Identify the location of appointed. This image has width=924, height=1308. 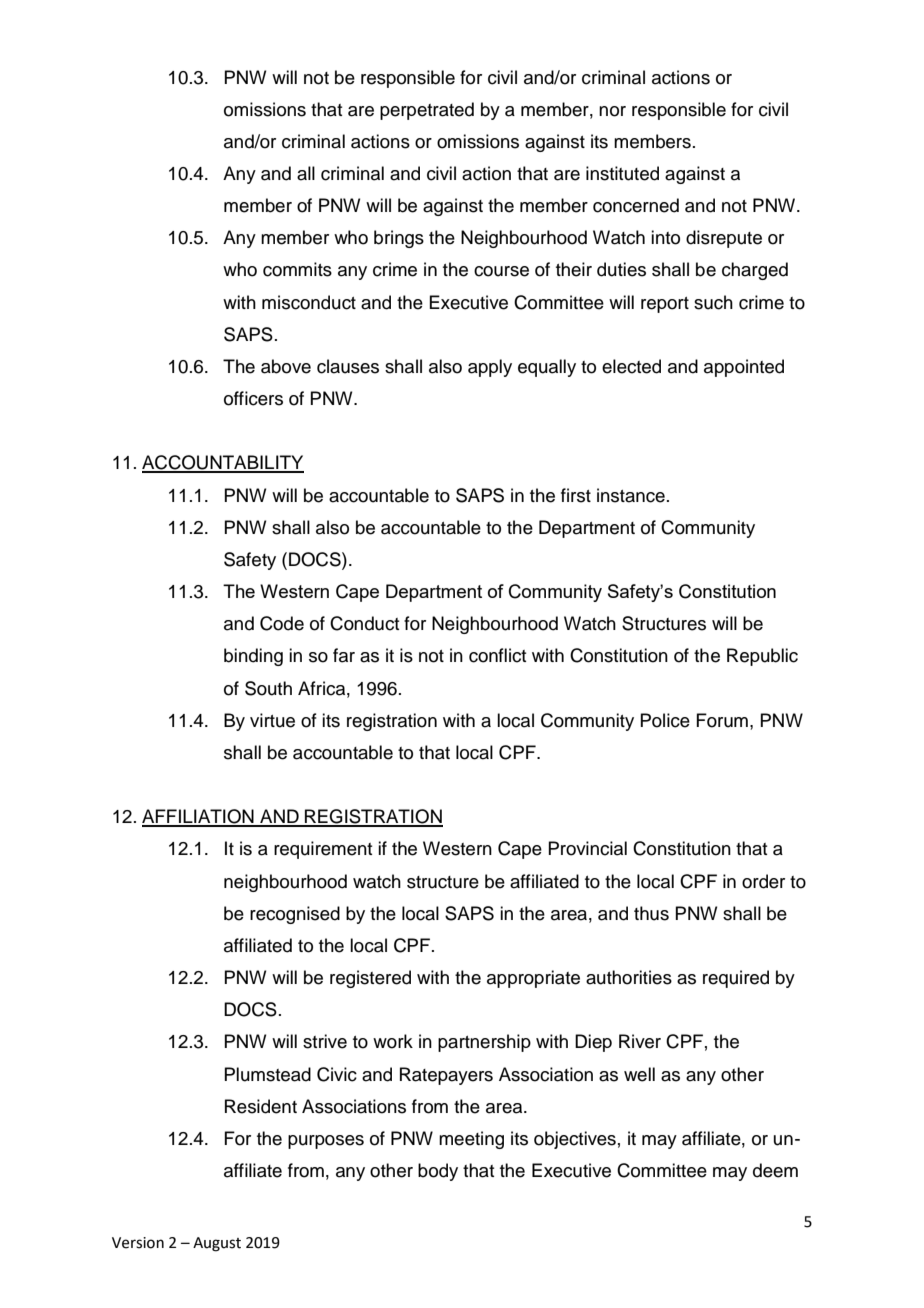
(744, 368).
